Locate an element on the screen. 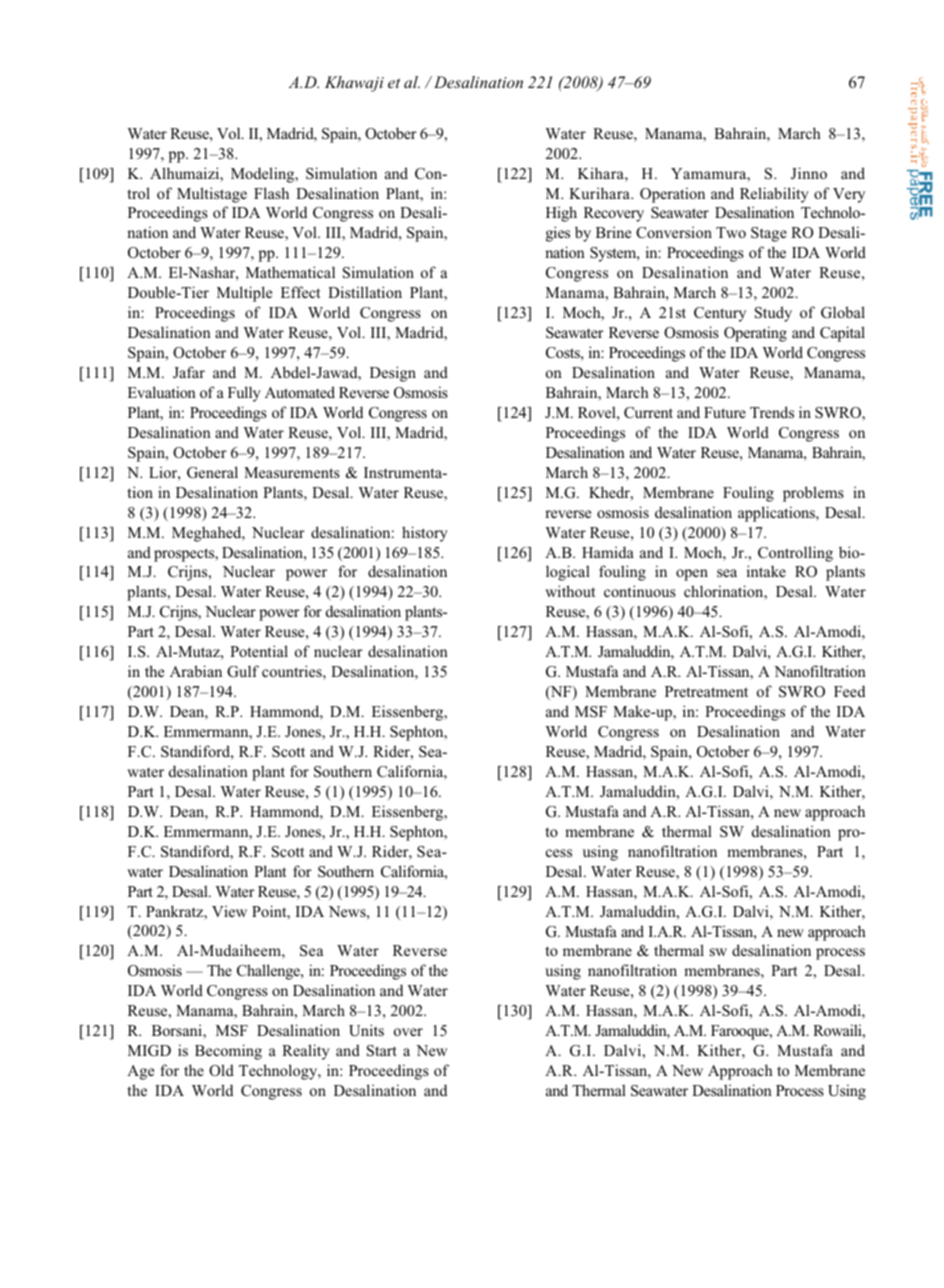 This screenshot has height=1288, width=944. Potential is located at coordinates (259, 651).
